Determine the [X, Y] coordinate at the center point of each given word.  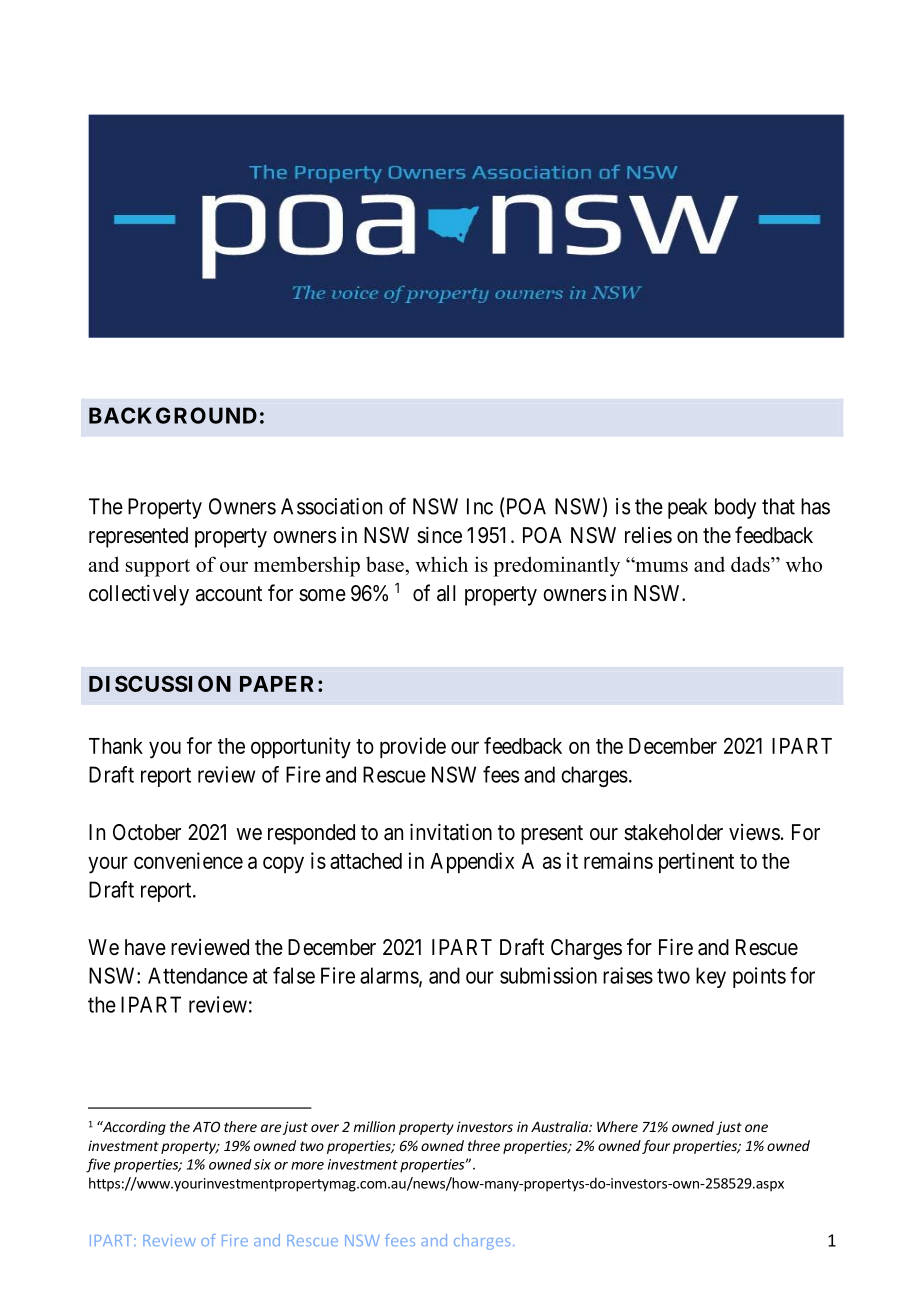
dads [751, 564]
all [446, 593]
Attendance [198, 975]
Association [331, 506]
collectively [139, 595]
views [754, 832]
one [756, 1128]
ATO [206, 1126]
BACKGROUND [173, 415]
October [147, 832]
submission [548, 975]
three [484, 1145]
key [711, 977]
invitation [451, 832]
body [735, 508]
